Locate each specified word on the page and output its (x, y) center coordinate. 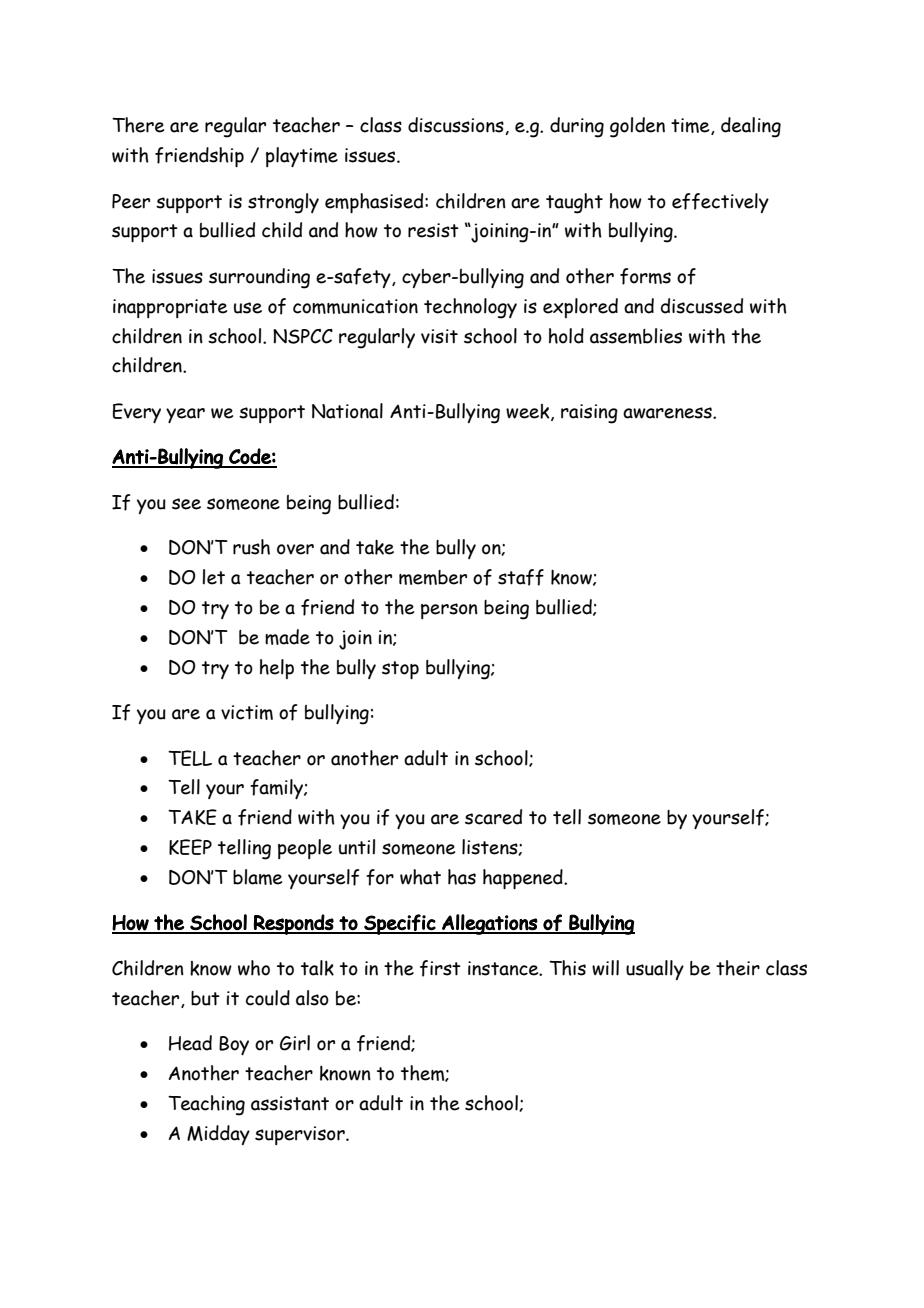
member (433, 577)
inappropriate (170, 308)
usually (655, 970)
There (138, 125)
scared (493, 817)
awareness (668, 413)
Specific (400, 924)
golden (637, 127)
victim (247, 712)
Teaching (206, 1105)
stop (400, 670)
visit (439, 336)
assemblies (636, 336)
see (186, 504)
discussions (457, 126)
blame (257, 877)
